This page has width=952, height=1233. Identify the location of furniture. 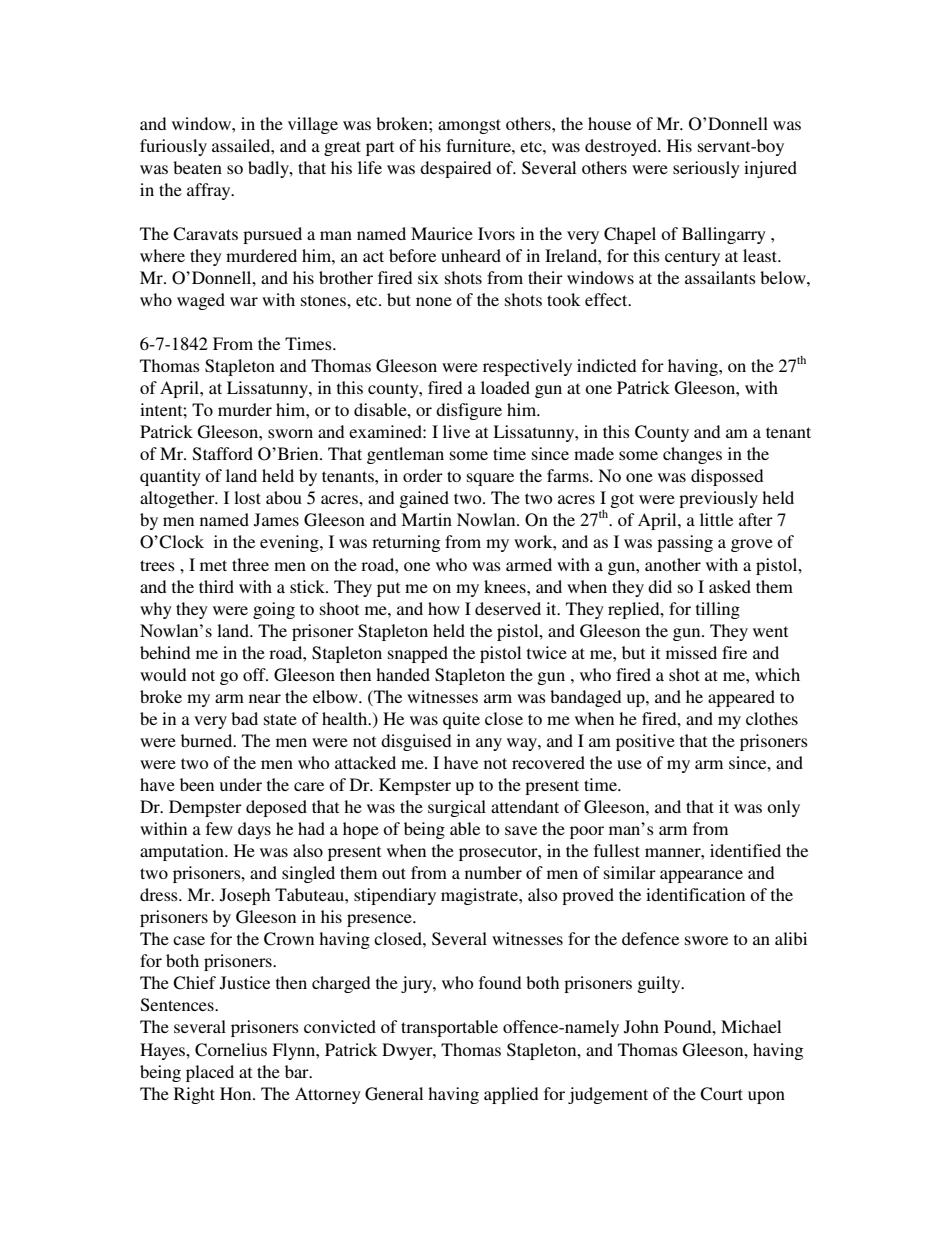
(479, 145).
